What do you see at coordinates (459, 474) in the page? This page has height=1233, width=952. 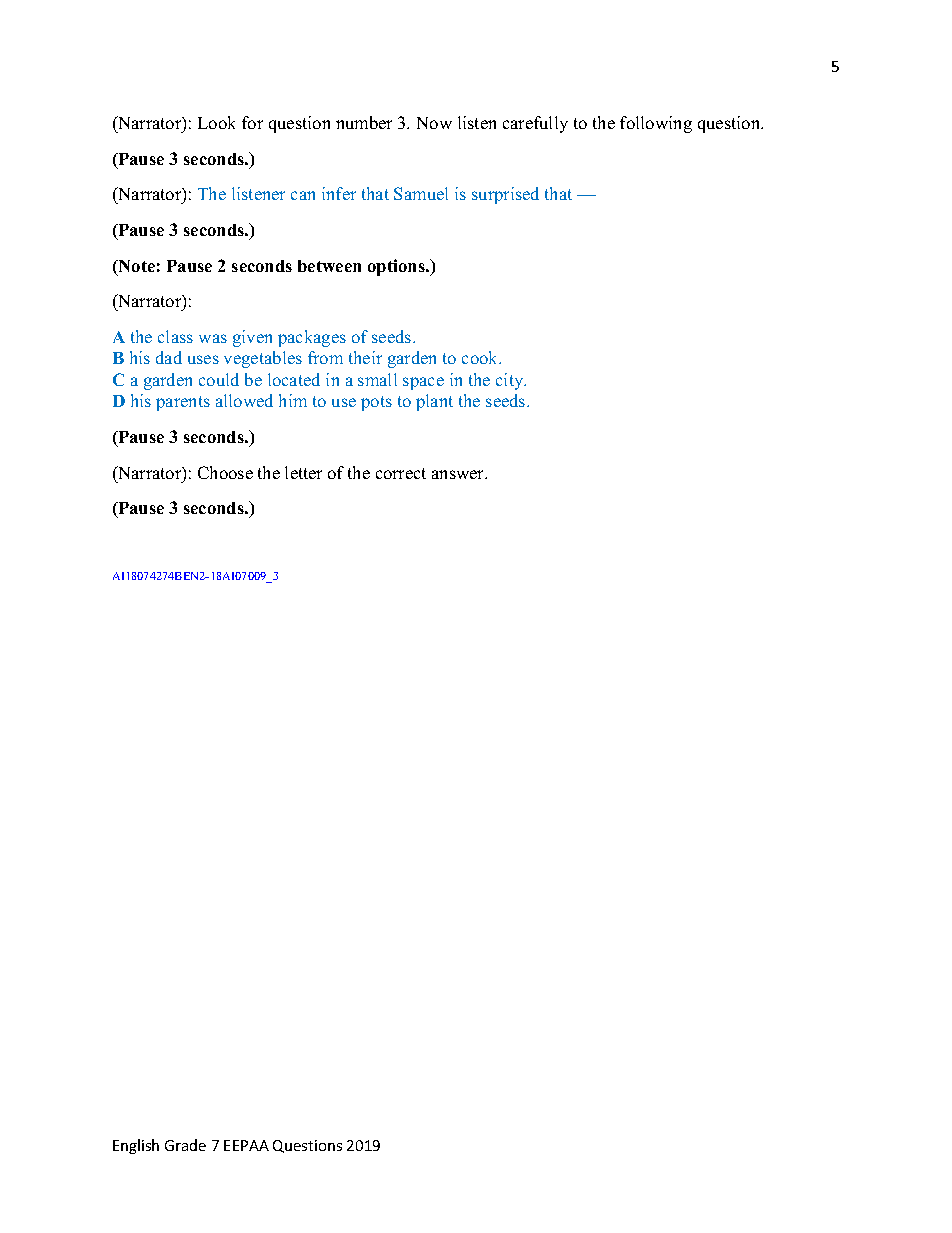 I see `answer` at bounding box center [459, 474].
